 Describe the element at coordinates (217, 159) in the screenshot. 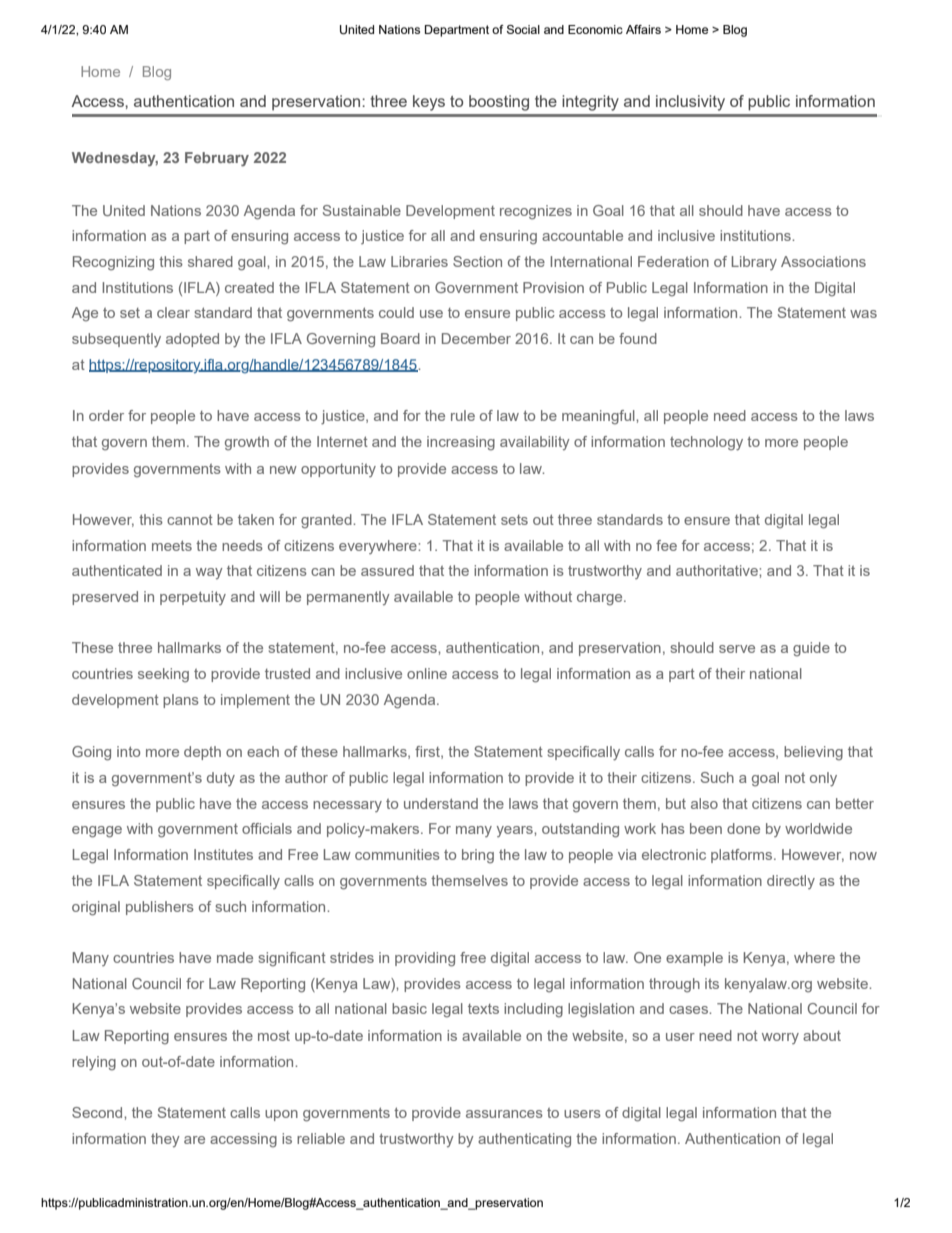

I see `February` at that location.
